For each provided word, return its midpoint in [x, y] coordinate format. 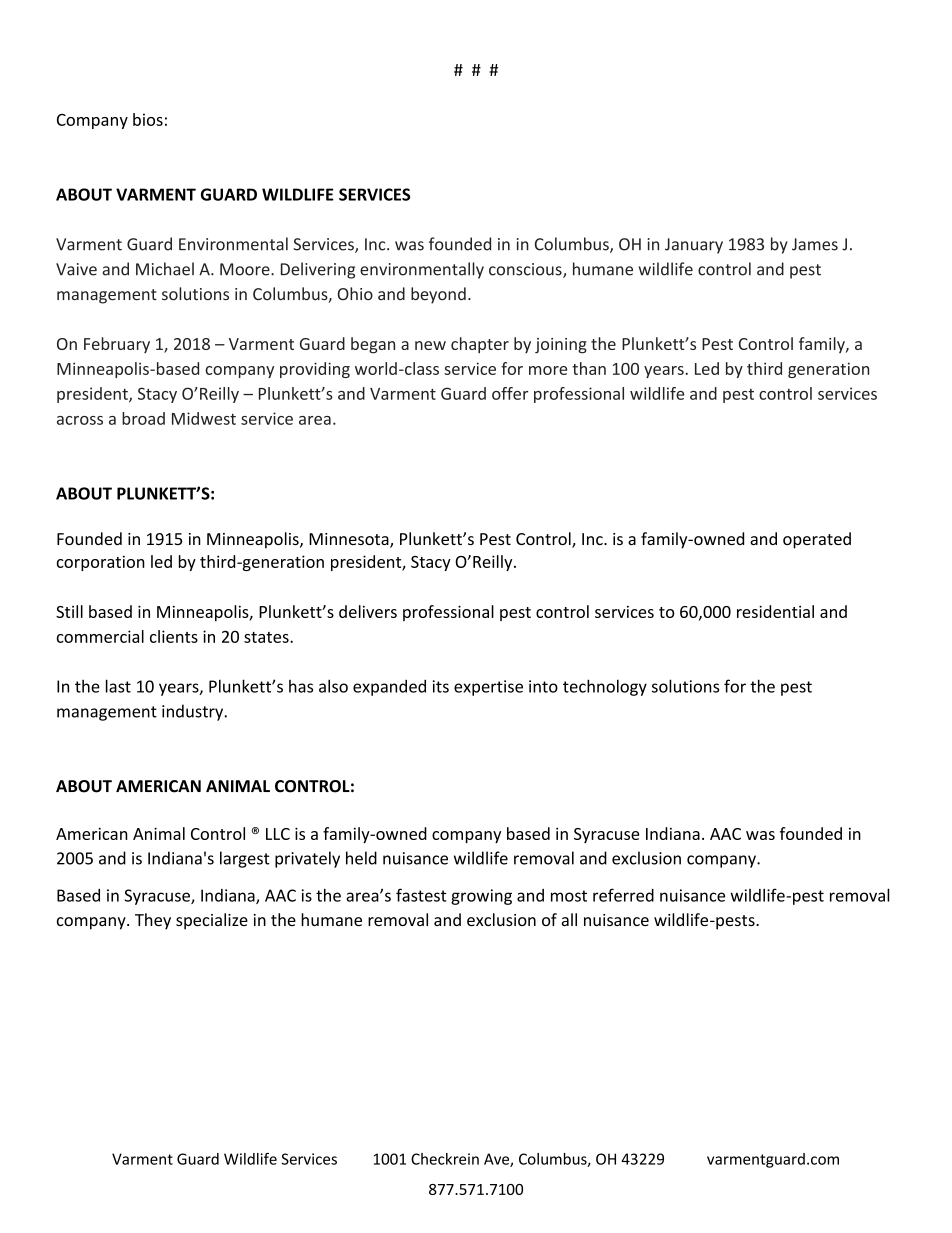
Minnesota [350, 540]
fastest [421, 895]
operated [817, 540]
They [153, 921]
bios [148, 119]
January [694, 246]
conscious [526, 270]
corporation [101, 563]
